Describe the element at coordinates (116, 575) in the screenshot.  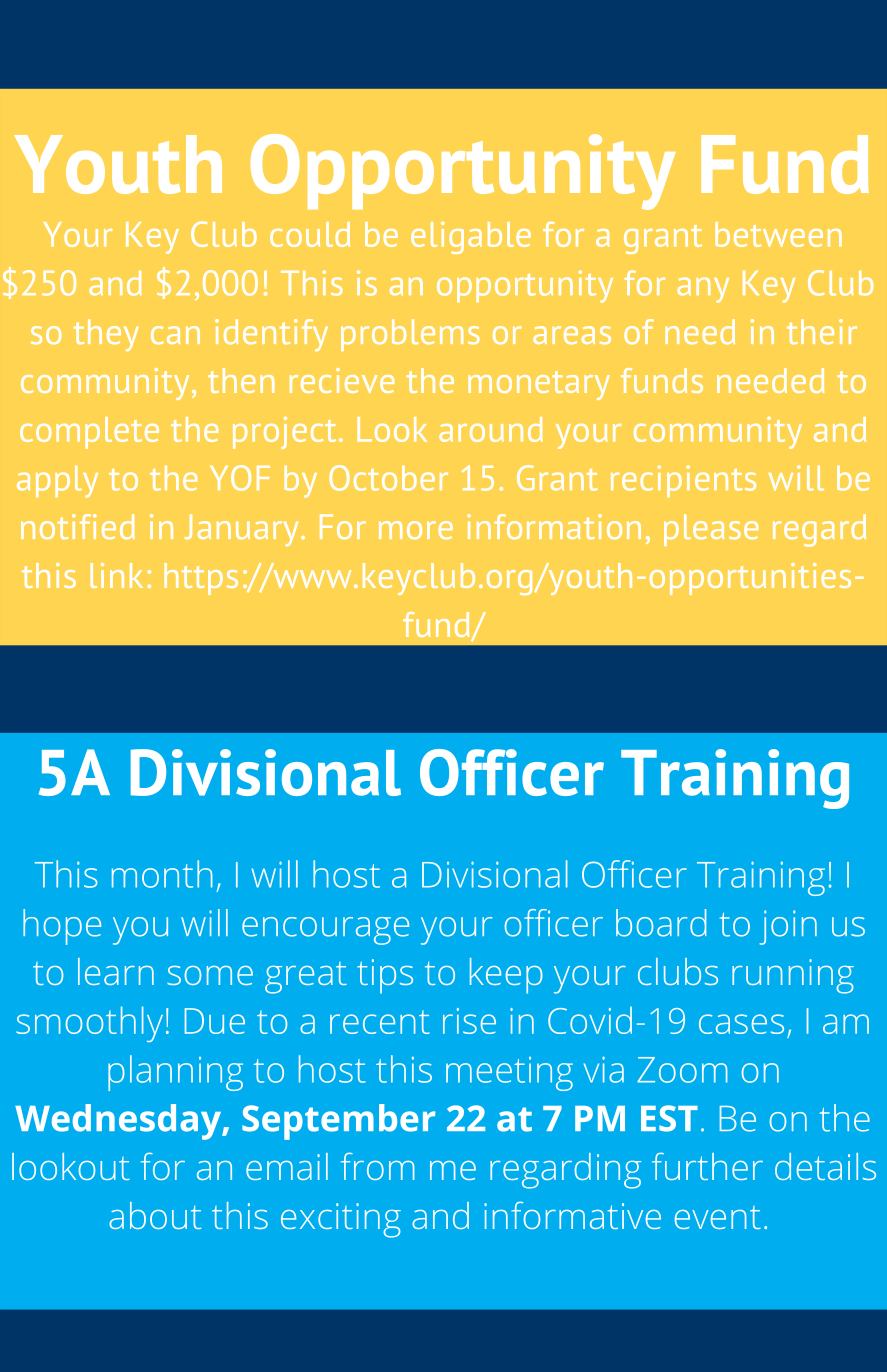
I see `link` at that location.
